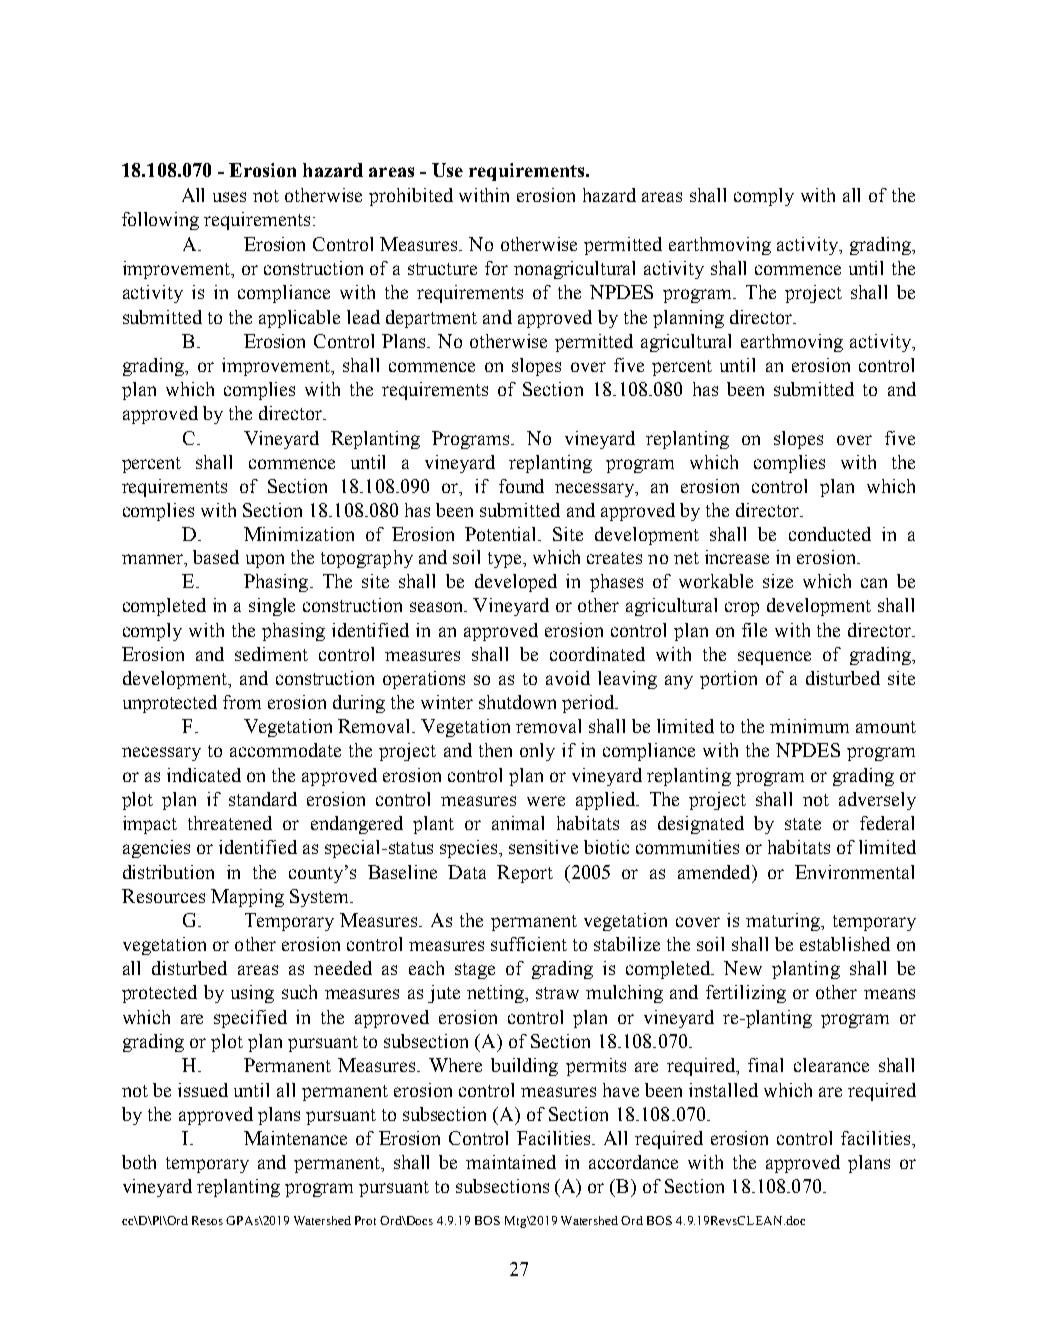  What do you see at coordinates (496, 268) in the page?
I see `for` at bounding box center [496, 268].
